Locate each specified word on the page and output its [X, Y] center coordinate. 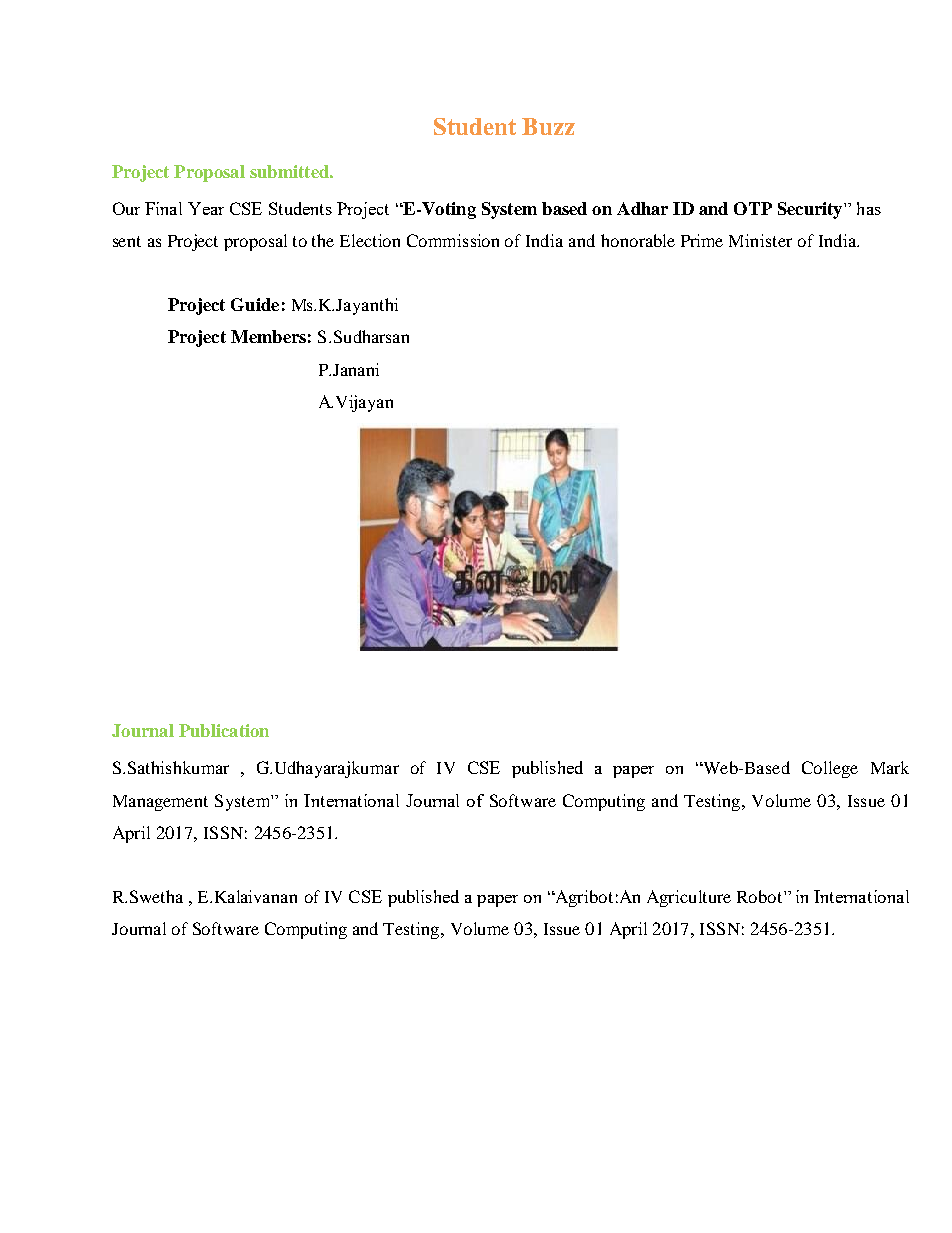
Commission [453, 240]
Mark [890, 767]
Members [268, 336]
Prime [702, 240]
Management [160, 803]
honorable [638, 240]
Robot [761, 896]
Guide [255, 304]
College [830, 769]
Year [206, 208]
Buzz [548, 126]
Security [811, 210]
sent [127, 241]
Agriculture [689, 898]
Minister [760, 240]
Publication [224, 730]
